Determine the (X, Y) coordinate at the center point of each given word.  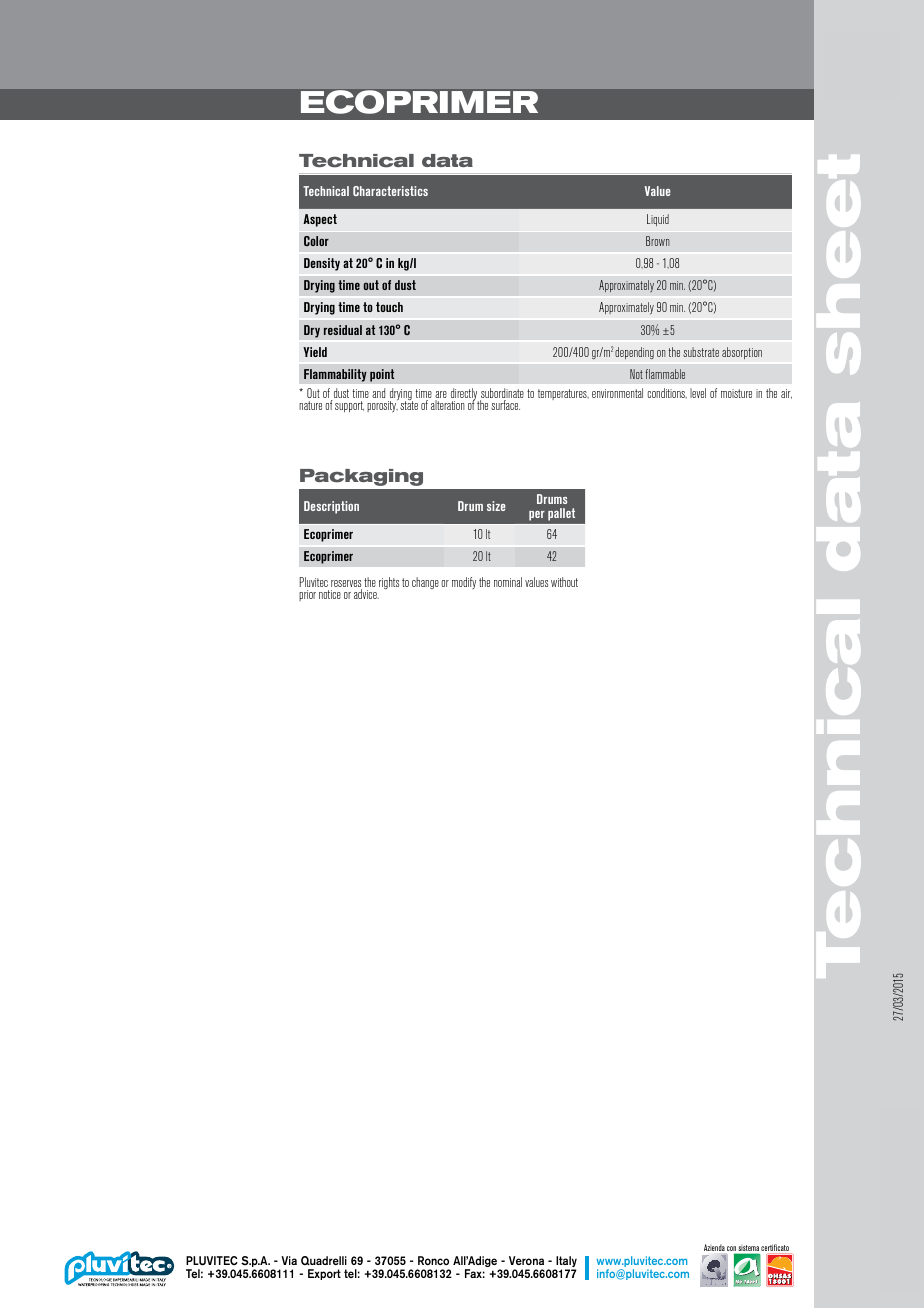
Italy (565, 1263)
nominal (508, 582)
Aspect (320, 220)
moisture (736, 393)
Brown (657, 241)
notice (330, 594)
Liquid (658, 220)
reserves (346, 585)
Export (324, 1274)
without (564, 582)
